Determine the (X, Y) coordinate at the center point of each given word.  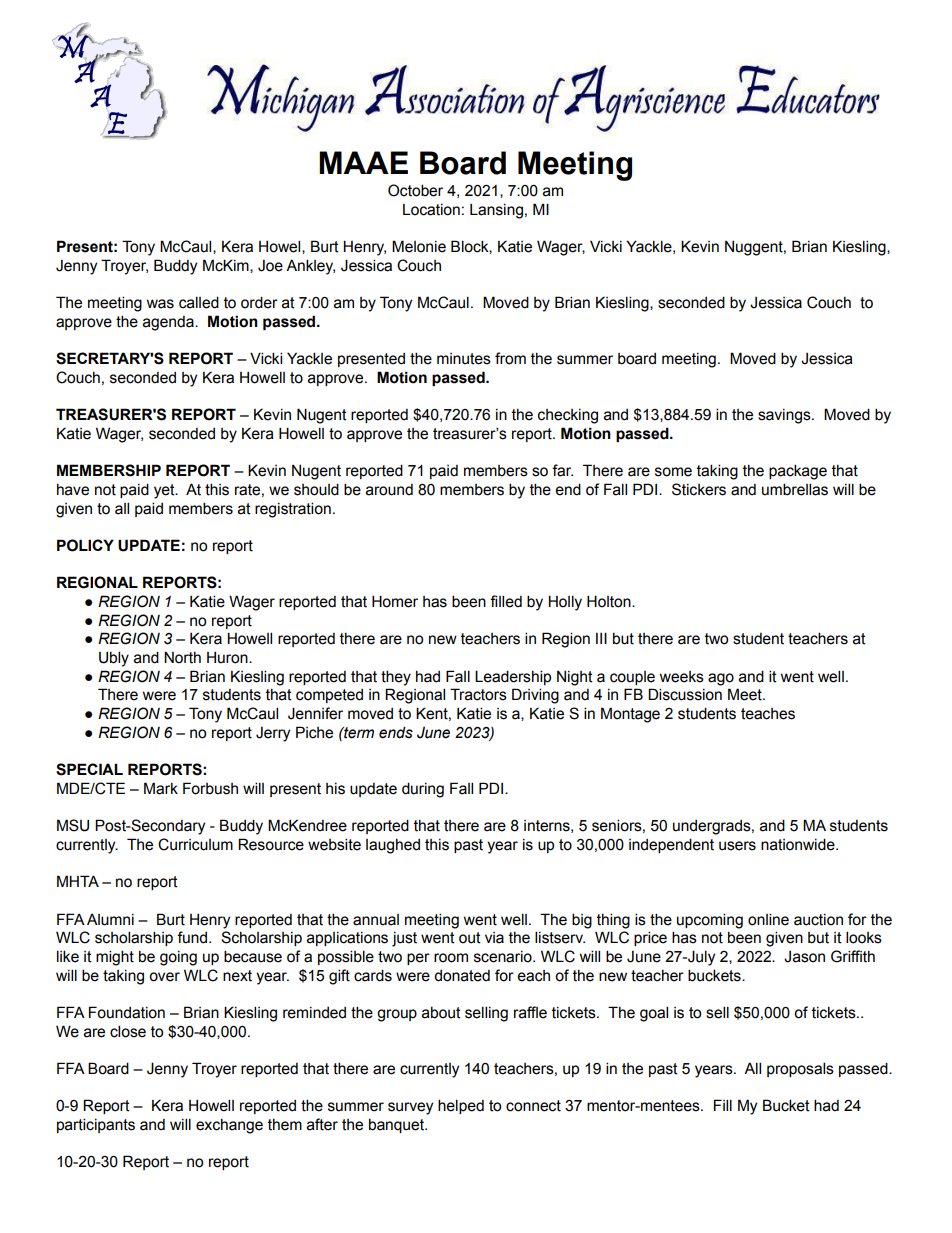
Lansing (496, 211)
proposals (800, 1069)
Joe (270, 266)
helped (461, 1106)
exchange (229, 1126)
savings (785, 416)
